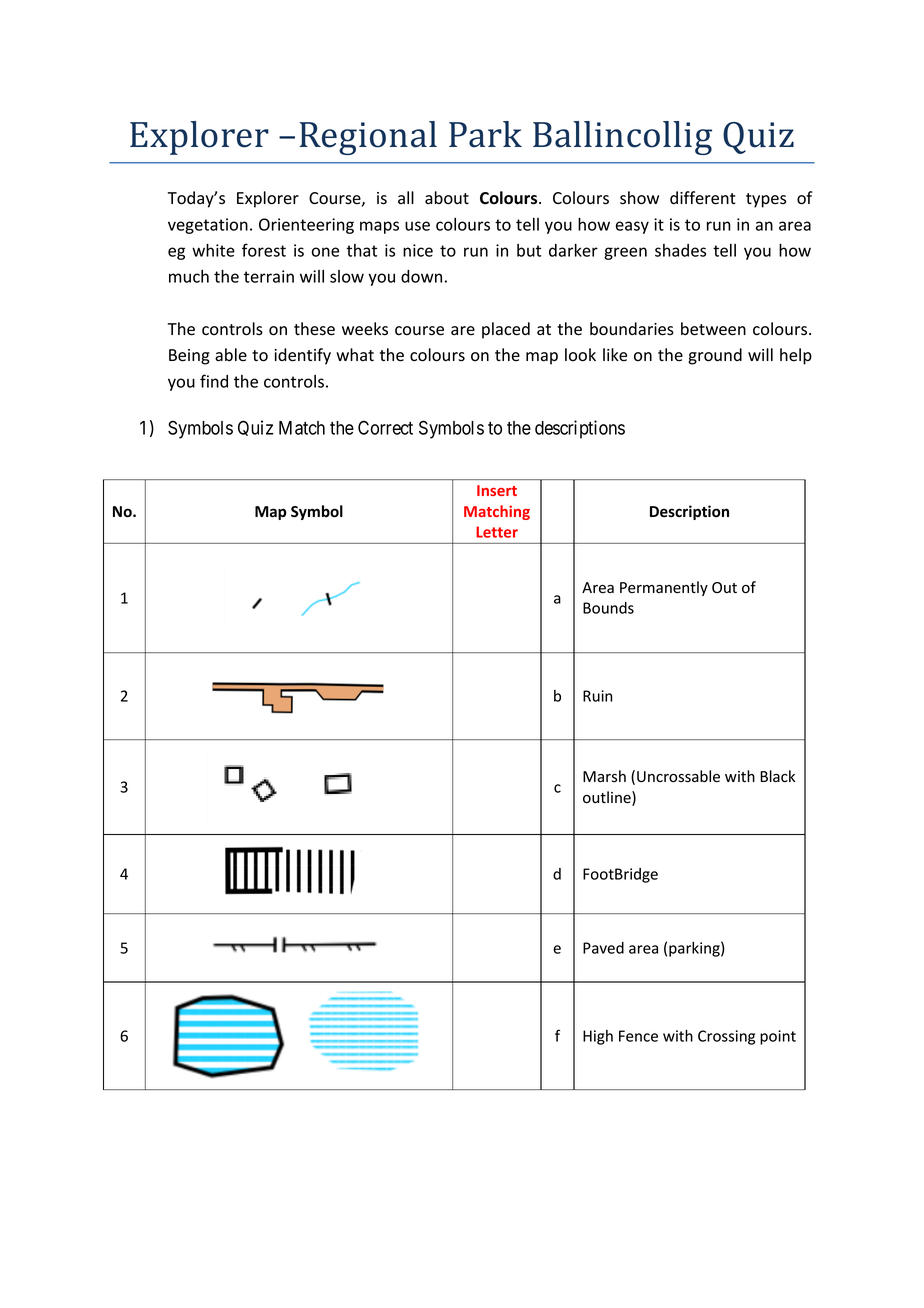 Image resolution: width=924 pixels, height=1308 pixels. What do you see at coordinates (777, 776) in the screenshot?
I see `Black` at bounding box center [777, 776].
